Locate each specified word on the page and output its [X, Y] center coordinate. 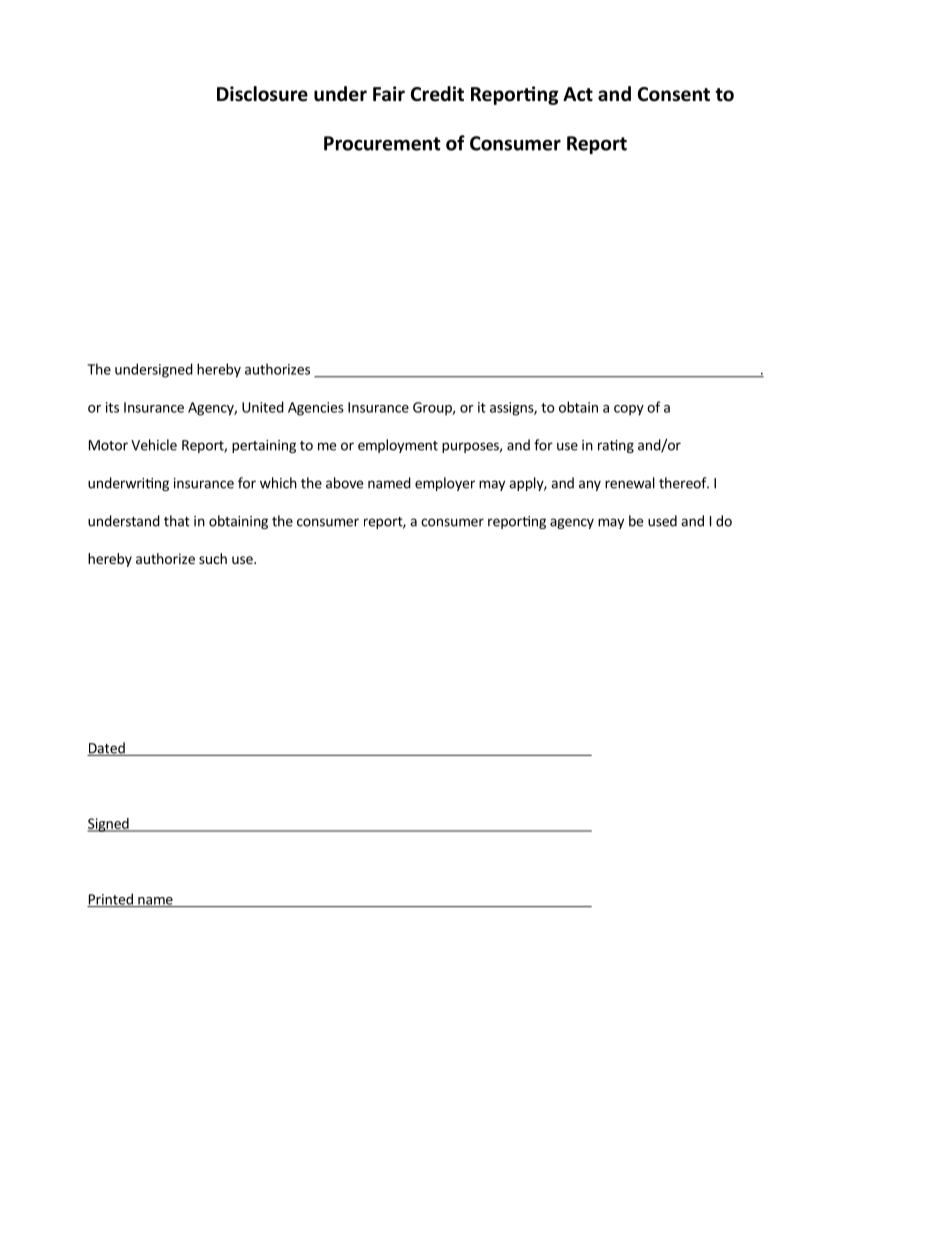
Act [578, 94]
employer [445, 484]
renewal [630, 483]
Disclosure [262, 94]
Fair [389, 94]
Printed [111, 900]
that [177, 521]
